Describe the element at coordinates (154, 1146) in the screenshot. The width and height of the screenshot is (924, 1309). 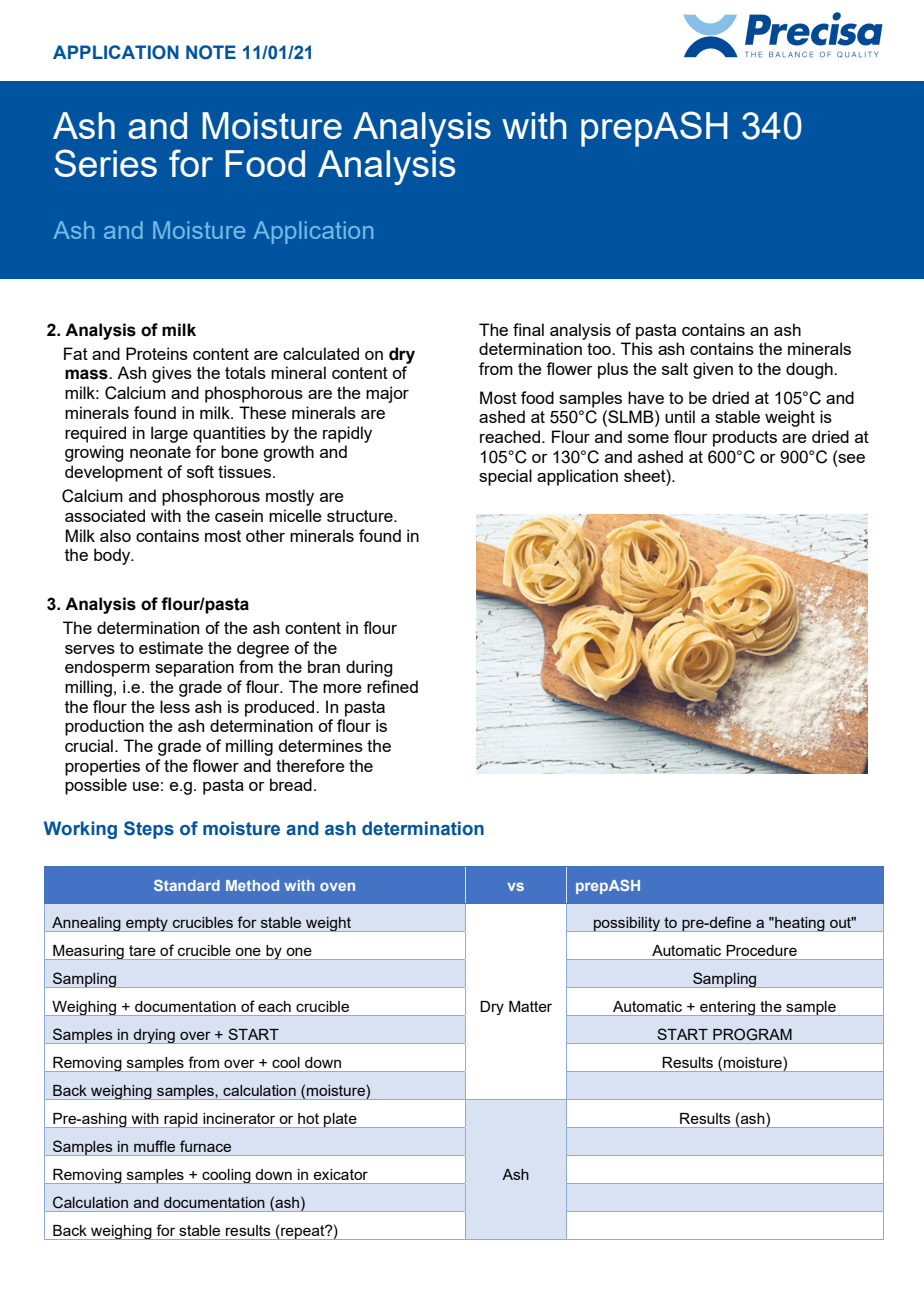
I see `muffle` at that location.
